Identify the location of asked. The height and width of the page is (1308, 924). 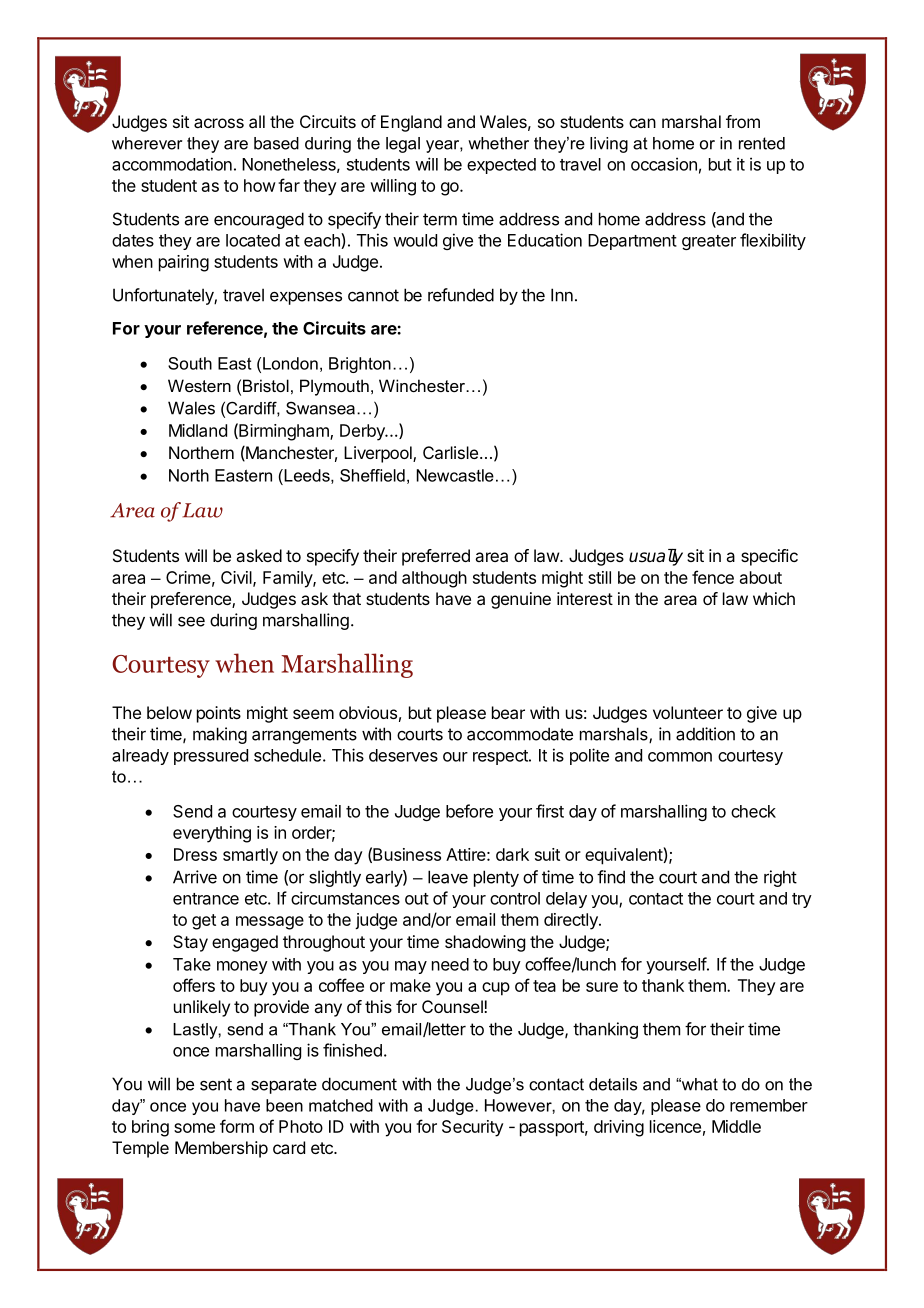
(259, 555).
